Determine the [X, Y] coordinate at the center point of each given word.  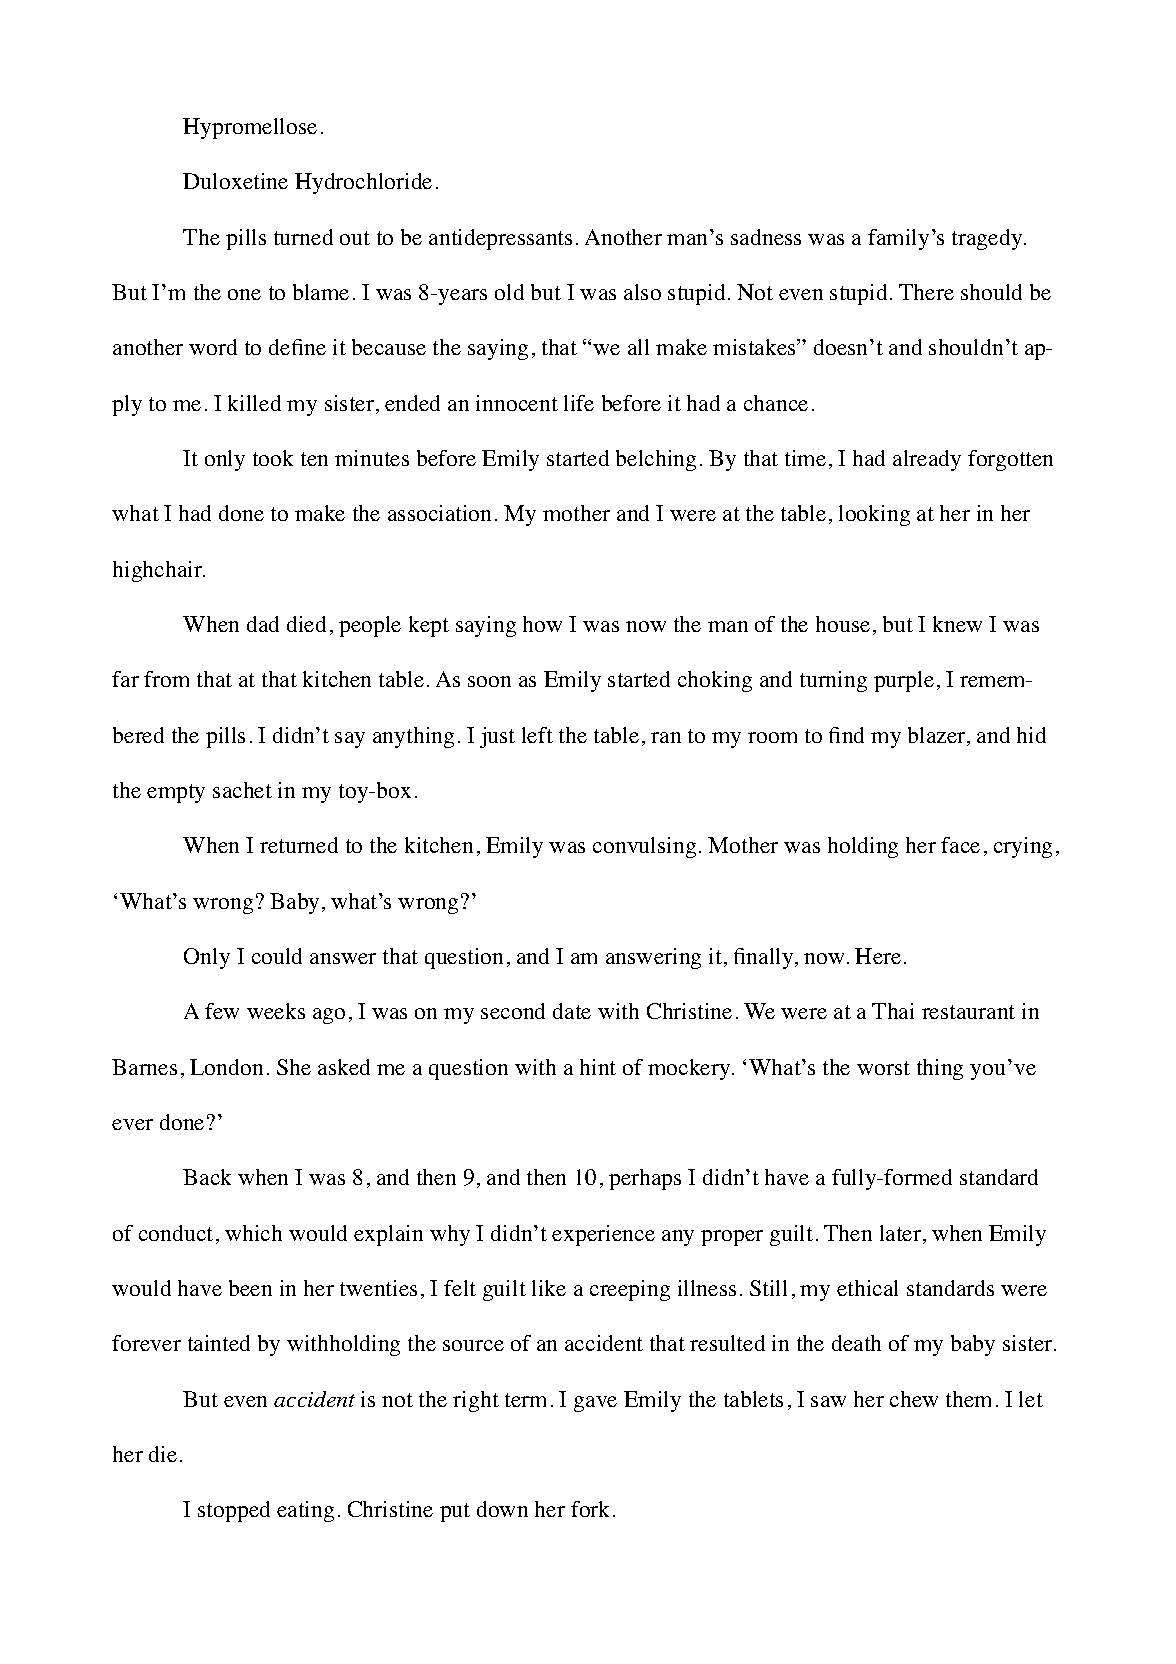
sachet [242, 790]
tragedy [988, 239]
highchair [159, 571]
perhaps [645, 1179]
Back [207, 1177]
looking [874, 515]
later [902, 1234]
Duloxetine [235, 181]
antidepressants [500, 239]
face [960, 845]
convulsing [644, 847]
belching [656, 460]
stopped [234, 1511]
